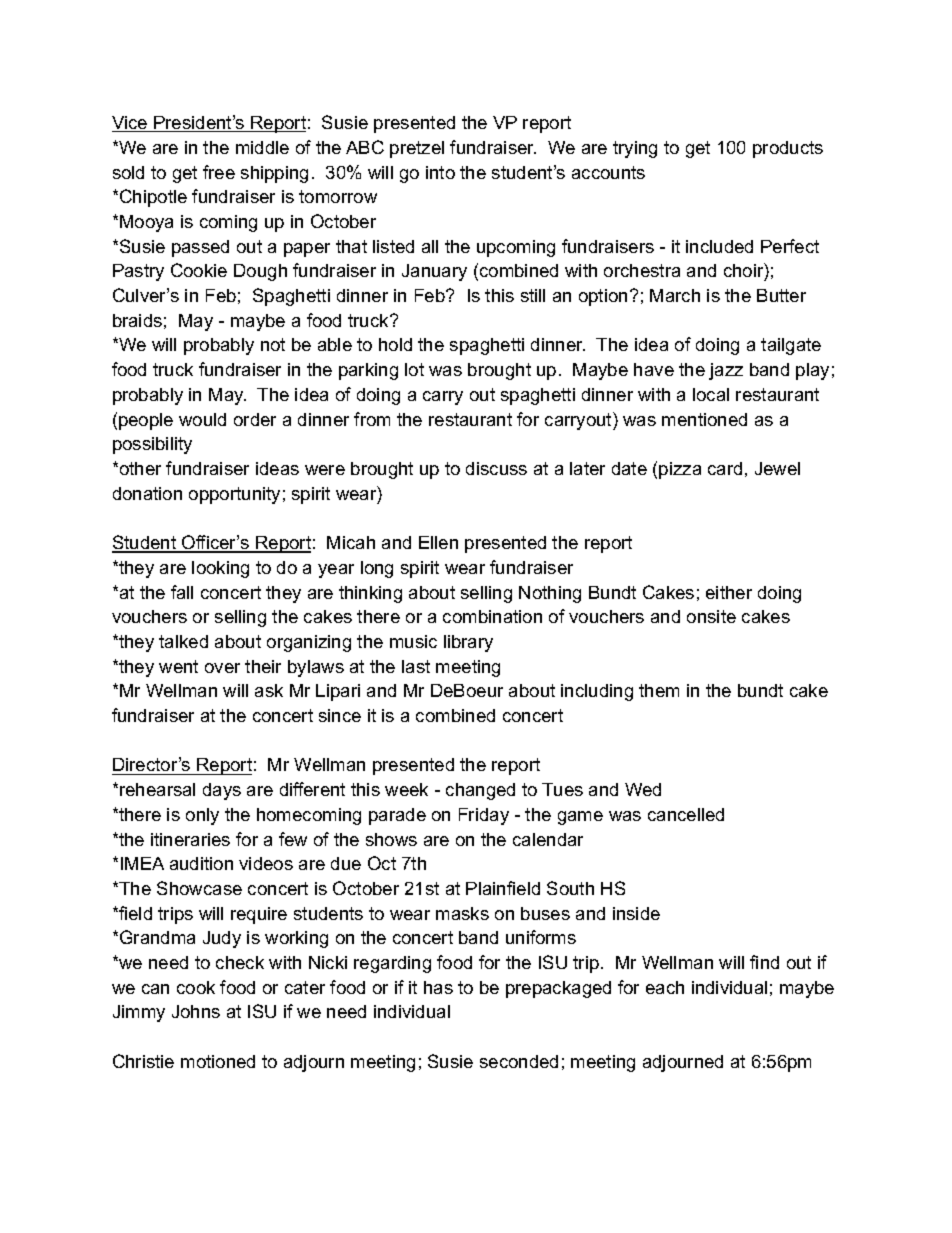  What do you see at coordinates (496, 468) in the screenshot?
I see `discuss` at bounding box center [496, 468].
